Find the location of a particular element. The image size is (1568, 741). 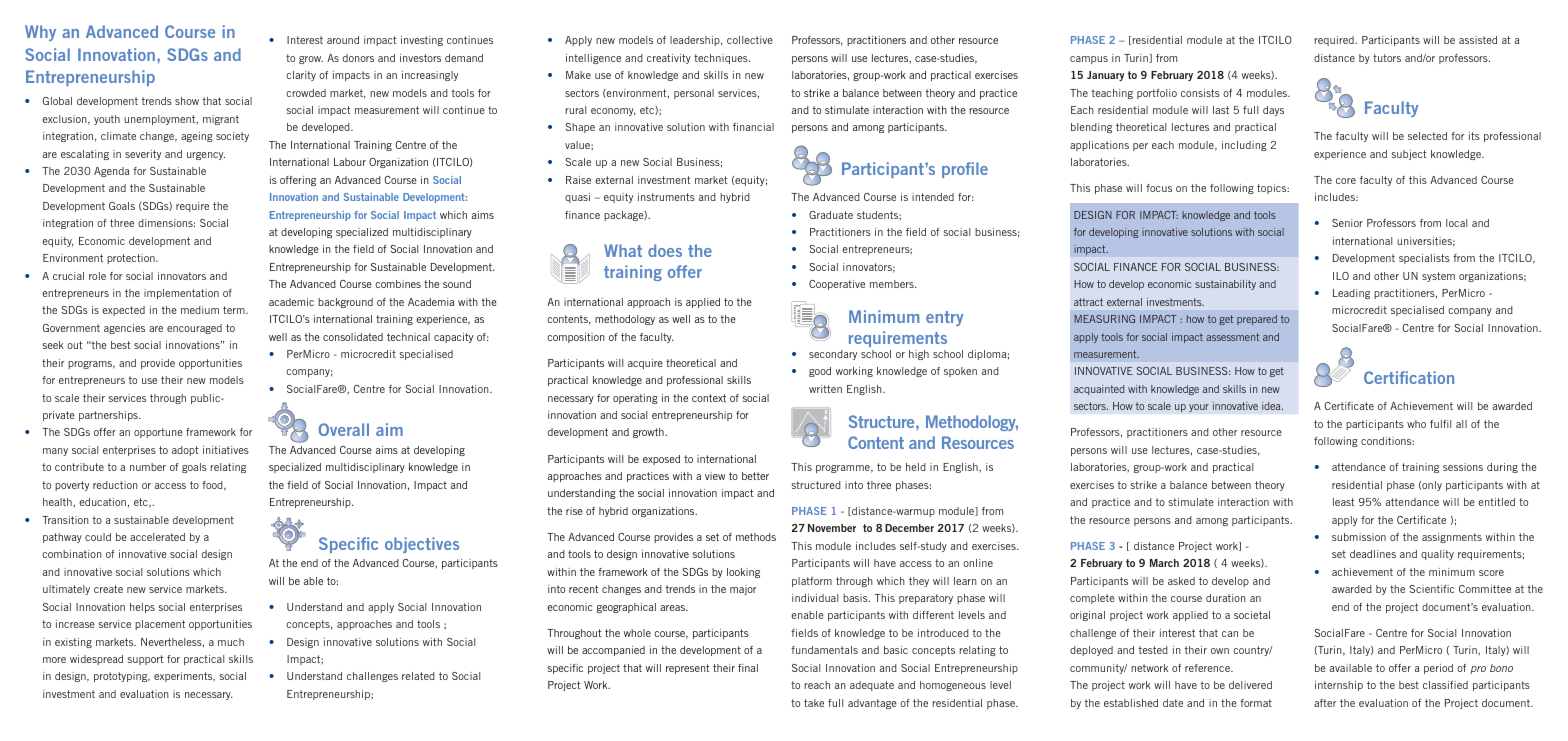

take is located at coordinates (814, 703).
